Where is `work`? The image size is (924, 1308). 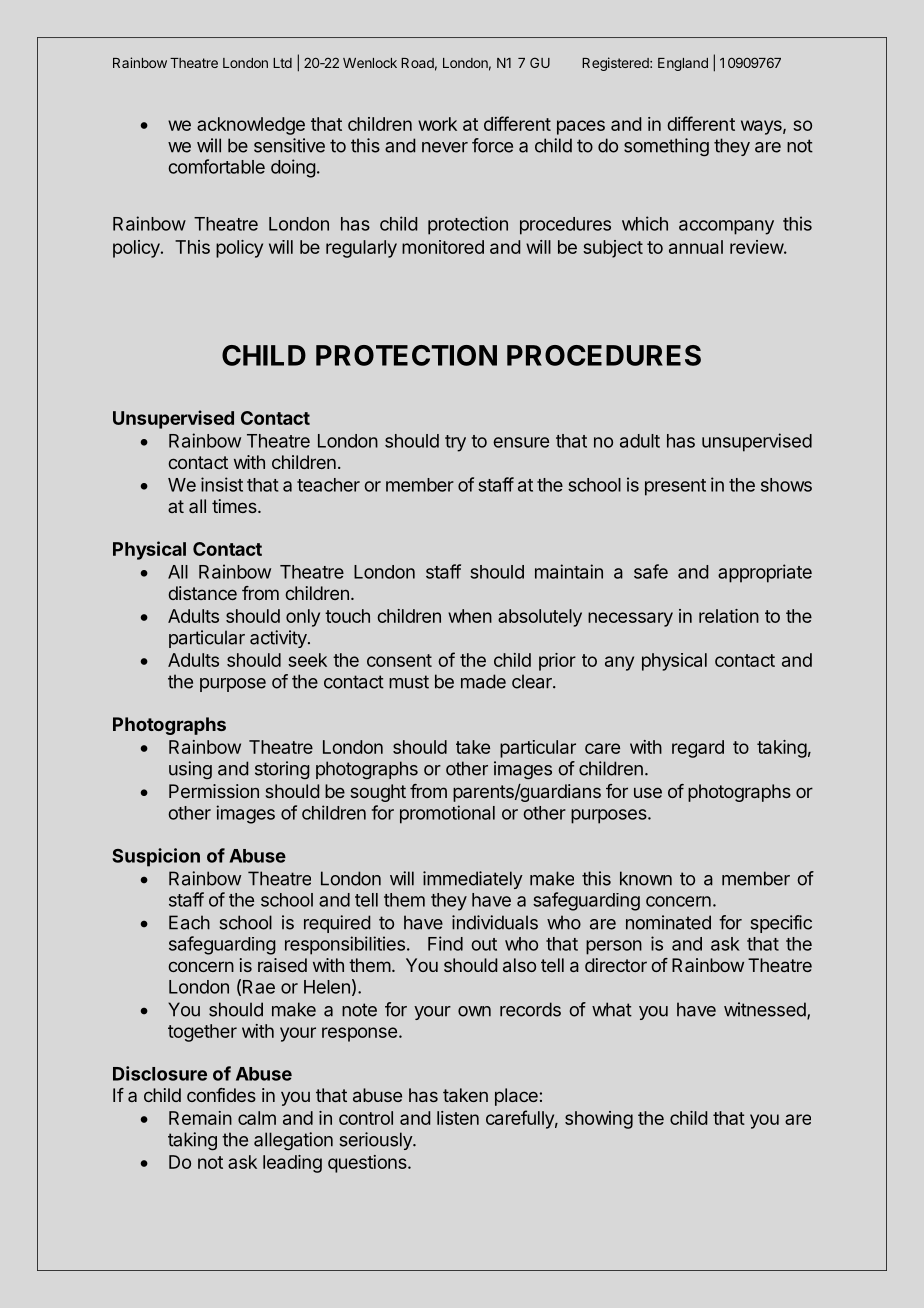
work is located at coordinates (437, 124).
